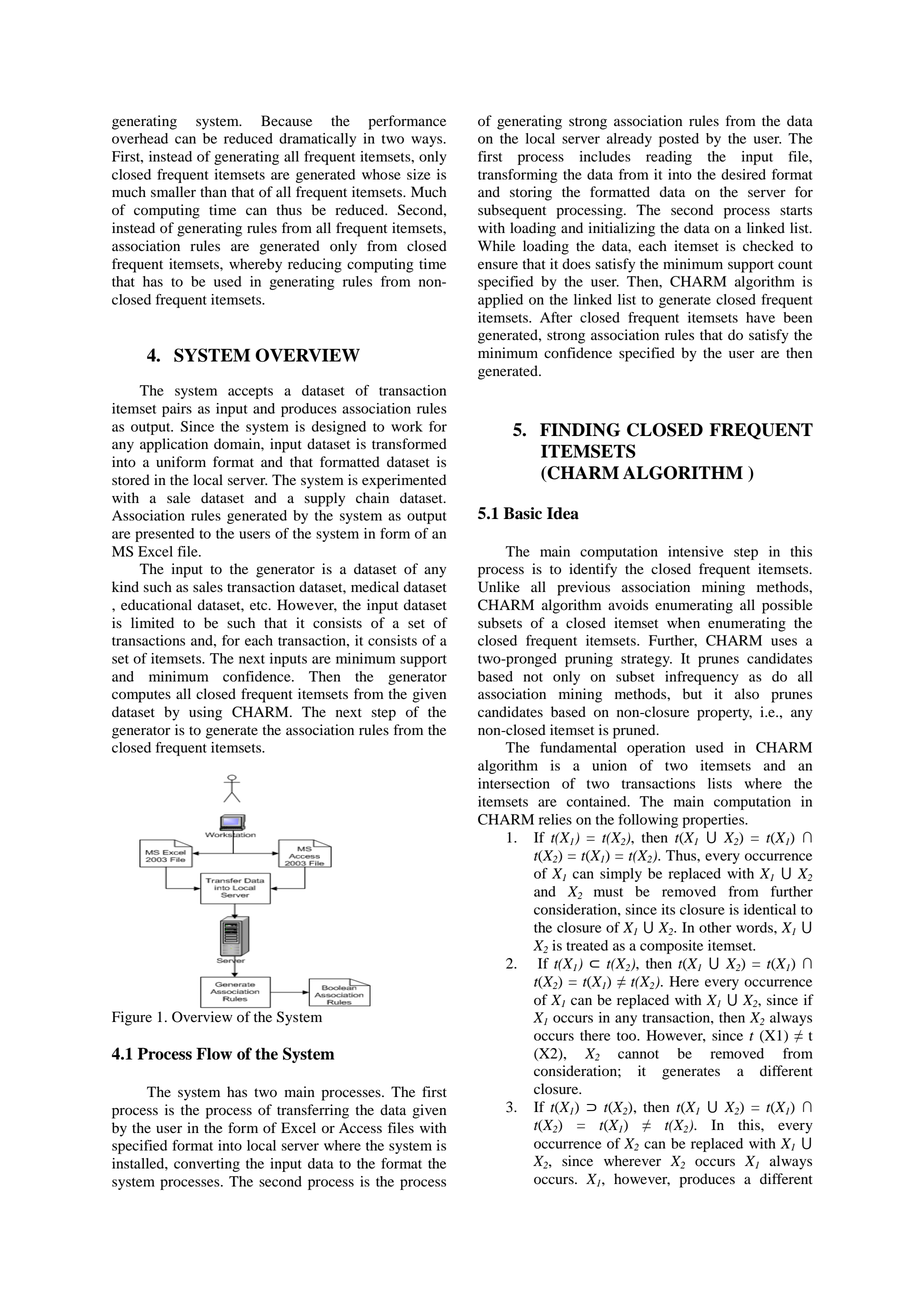 This page has height=1308, width=924. Describe the element at coordinates (638, 1054) in the page. I see `cannot` at that location.
